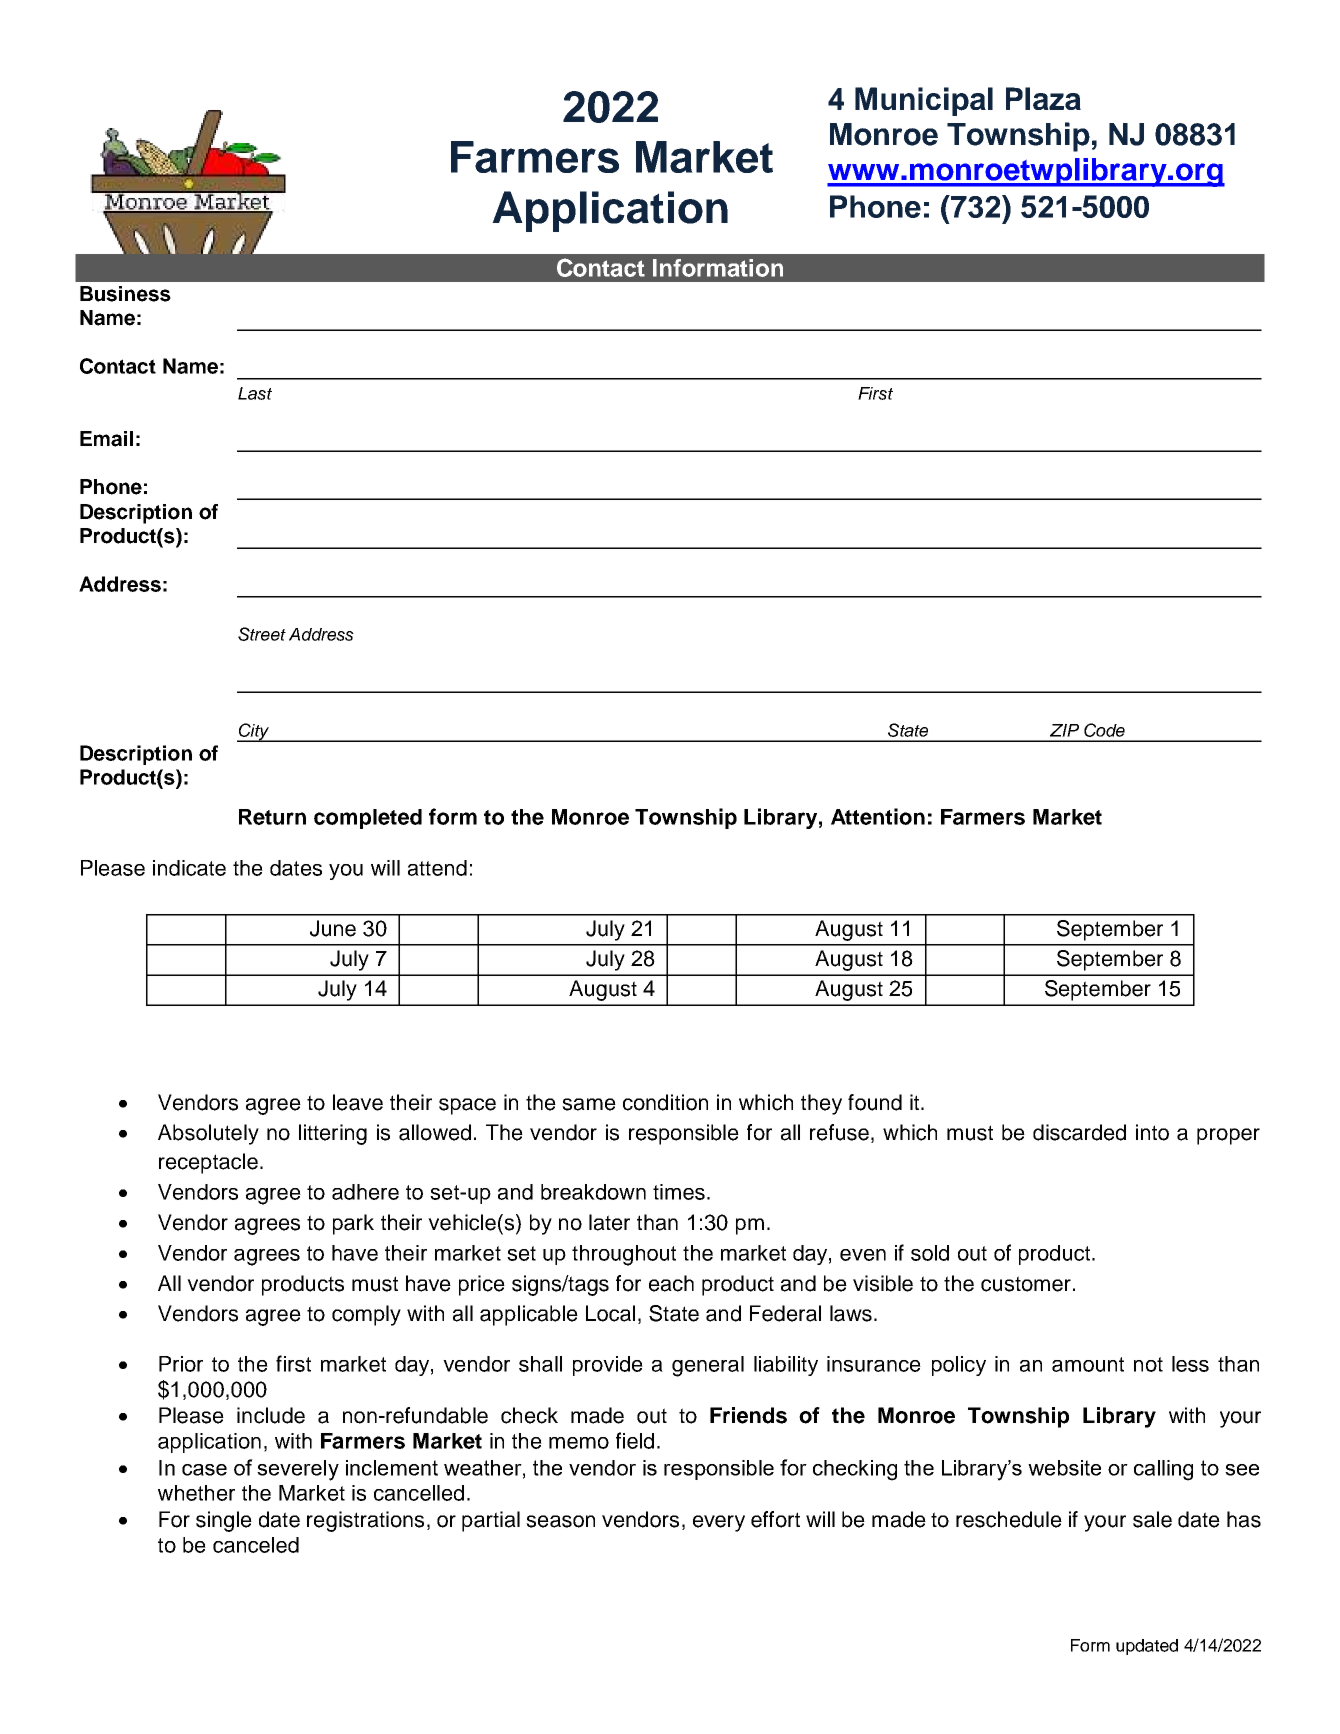 This document has height=1734, width=1340. What do you see at coordinates (679, 1192) in the document?
I see `times` at bounding box center [679, 1192].
